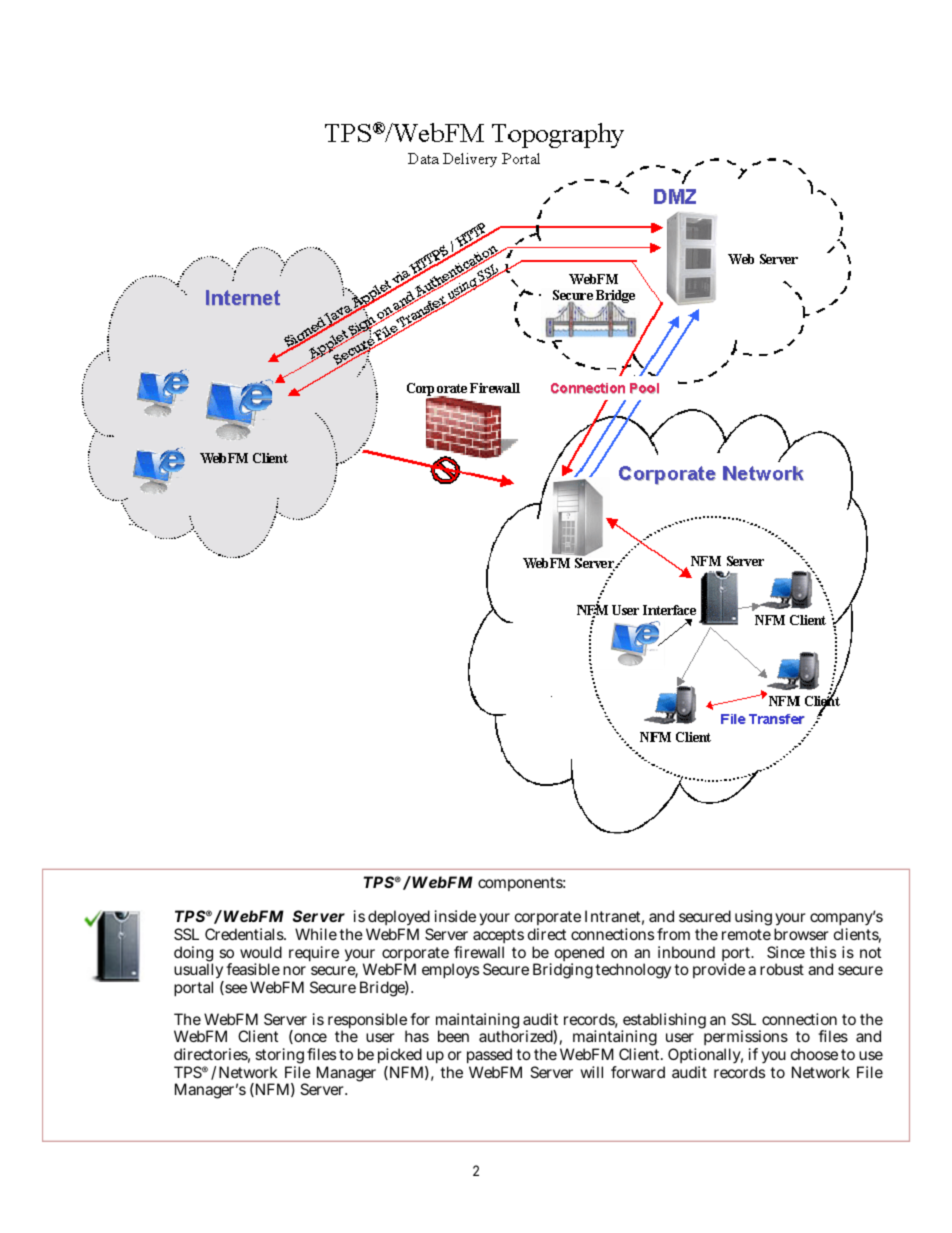  Describe the element at coordinates (782, 969) in the image. I see `robust` at that location.
